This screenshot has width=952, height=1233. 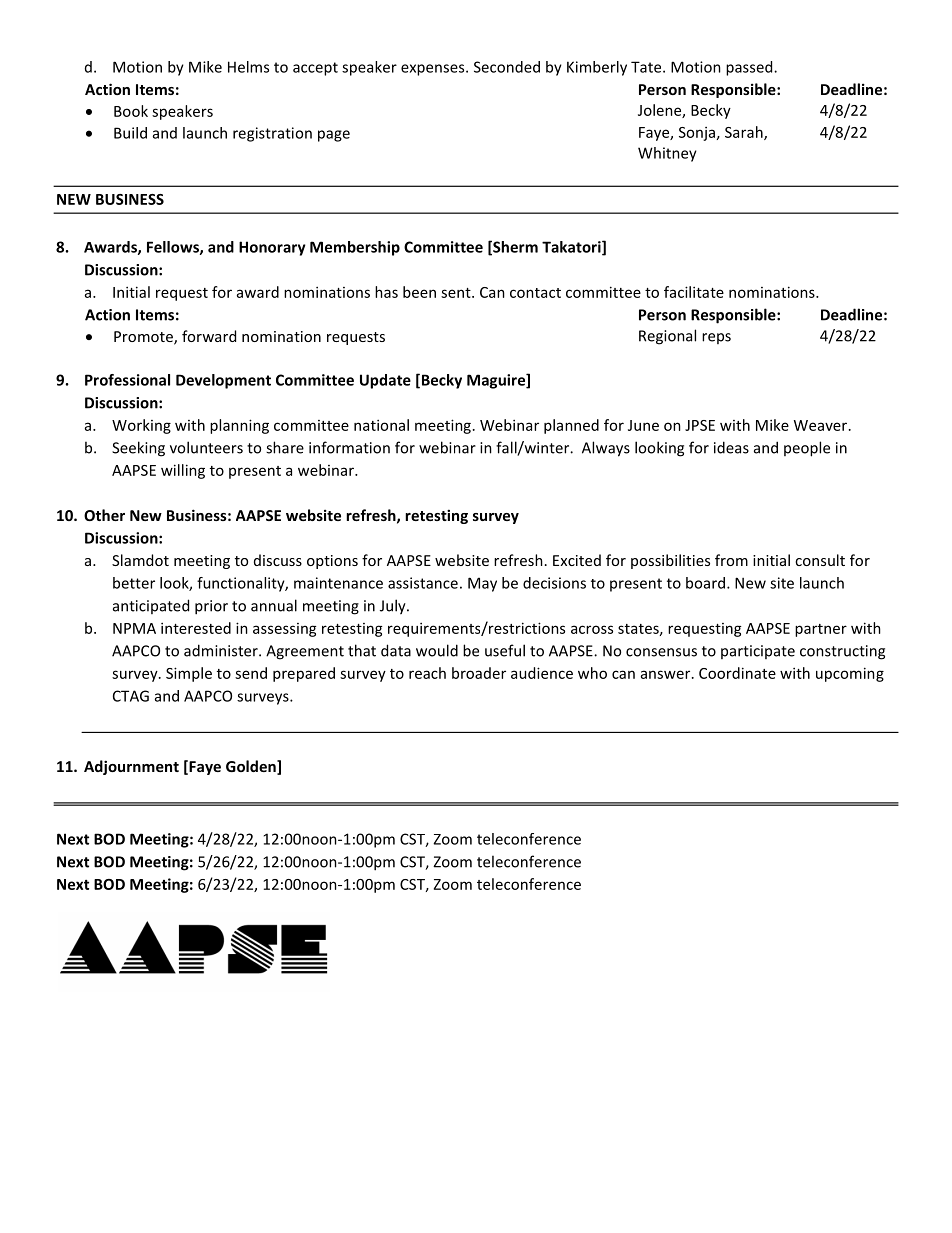 I want to click on reps, so click(x=716, y=338).
